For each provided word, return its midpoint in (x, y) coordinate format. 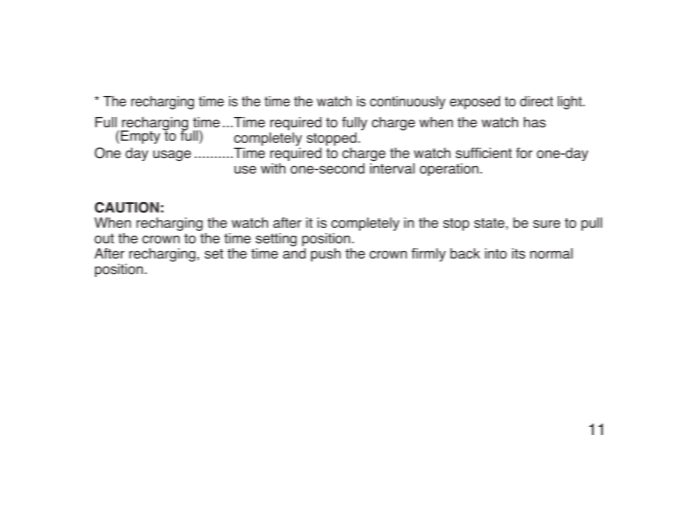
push (326, 255)
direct (536, 101)
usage (172, 155)
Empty (140, 137)
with (273, 168)
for (524, 153)
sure (546, 224)
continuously (407, 103)
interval (392, 168)
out (104, 238)
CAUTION (127, 207)
